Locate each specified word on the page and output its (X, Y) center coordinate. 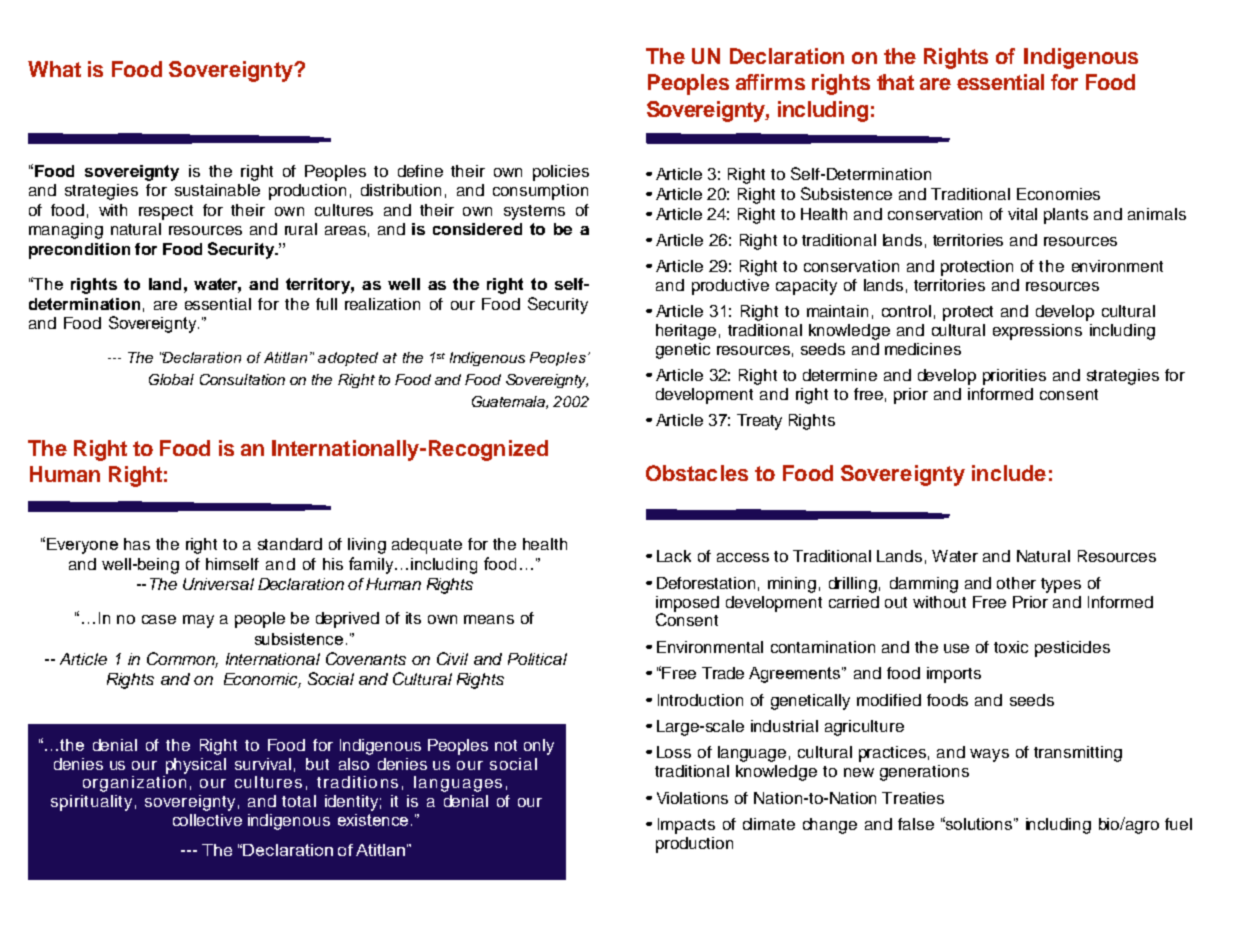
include (1009, 473)
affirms (770, 82)
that (895, 82)
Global (171, 379)
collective (207, 820)
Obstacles (697, 473)
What (54, 69)
